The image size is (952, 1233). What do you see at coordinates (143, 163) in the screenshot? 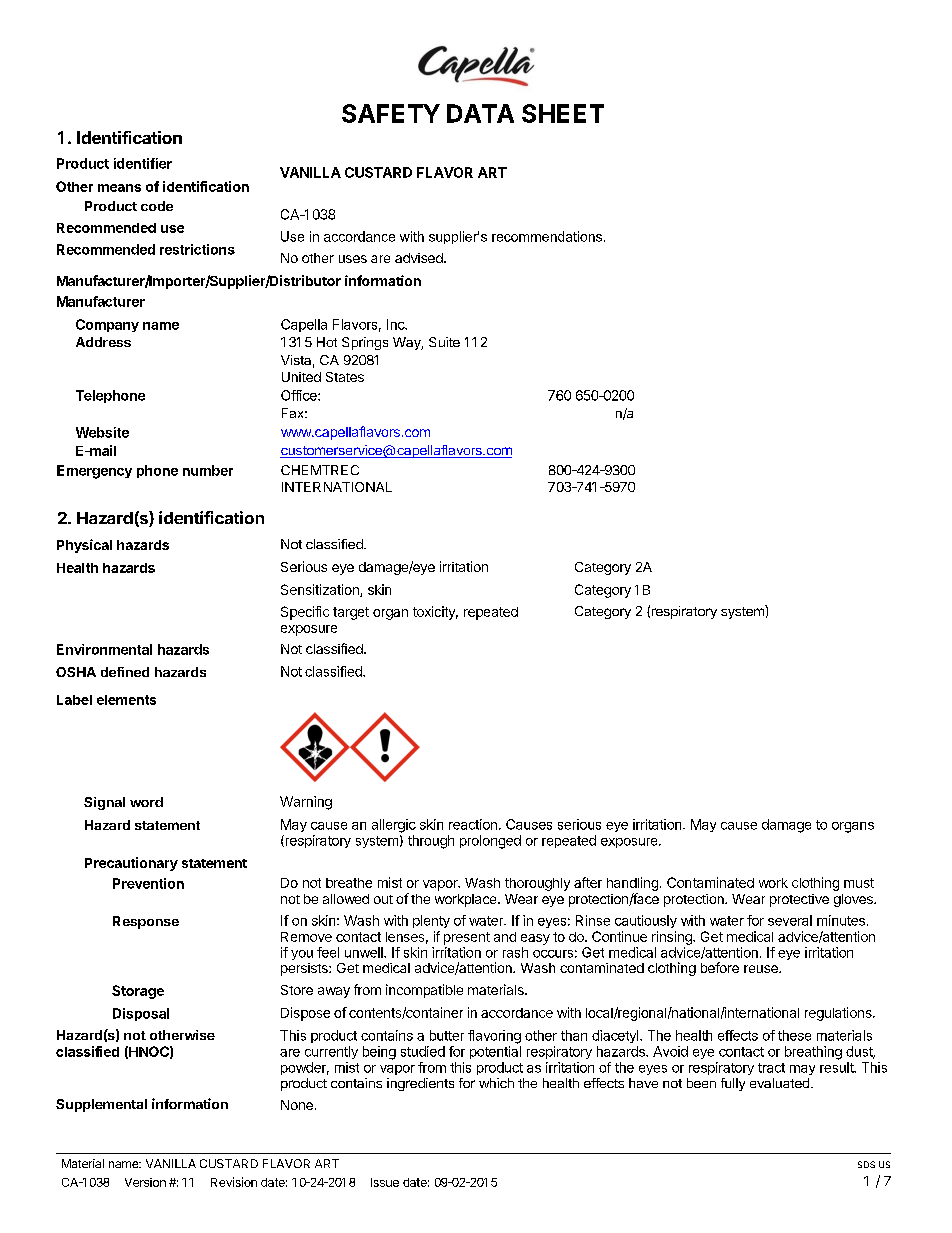
I see `identifier` at bounding box center [143, 163].
